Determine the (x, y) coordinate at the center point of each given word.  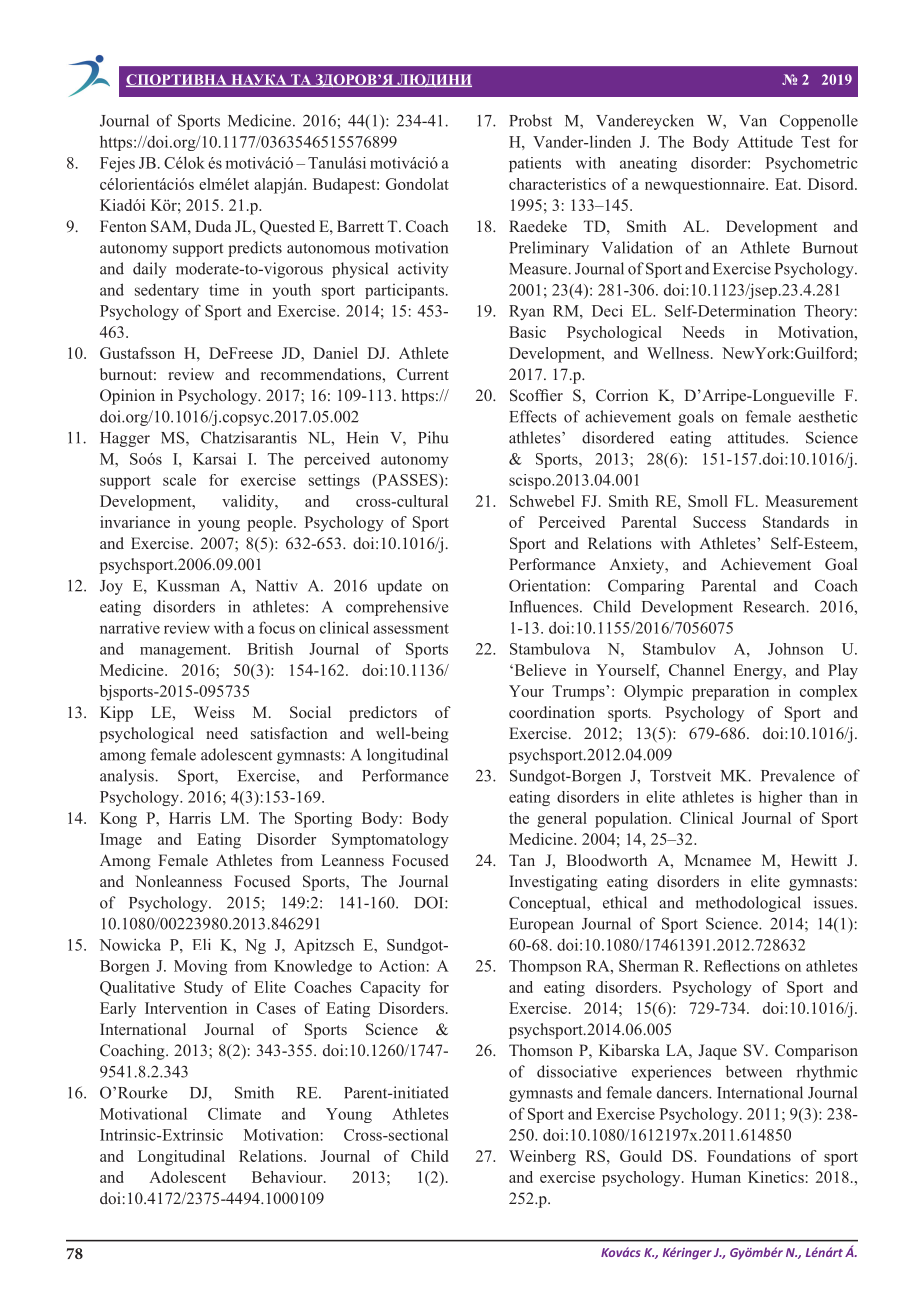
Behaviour (288, 1177)
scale (179, 480)
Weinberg (542, 1158)
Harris (190, 818)
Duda (213, 226)
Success (719, 522)
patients (535, 164)
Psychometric (811, 164)
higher (780, 798)
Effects (533, 416)
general (562, 820)
